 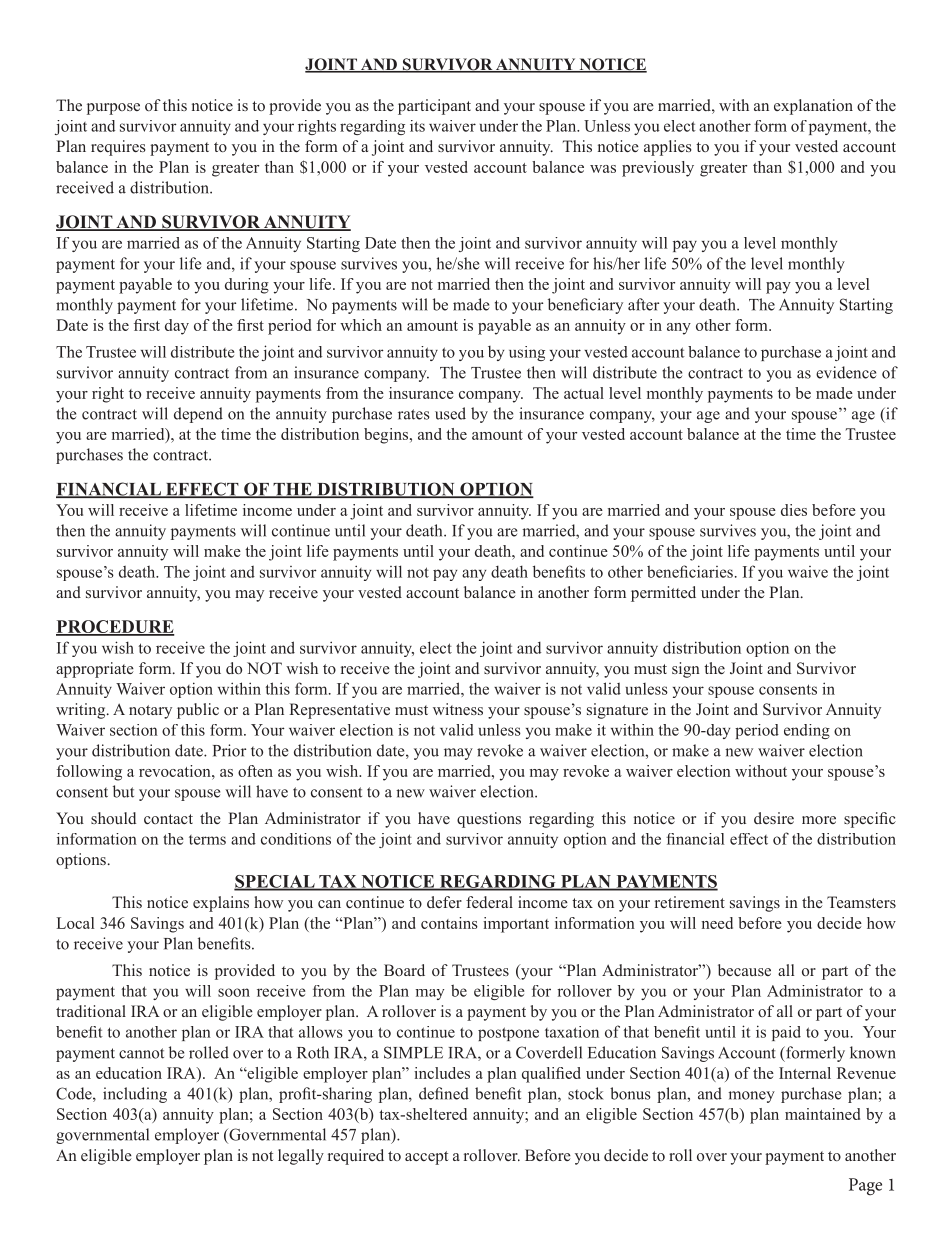 I want to click on was, so click(x=603, y=169).
